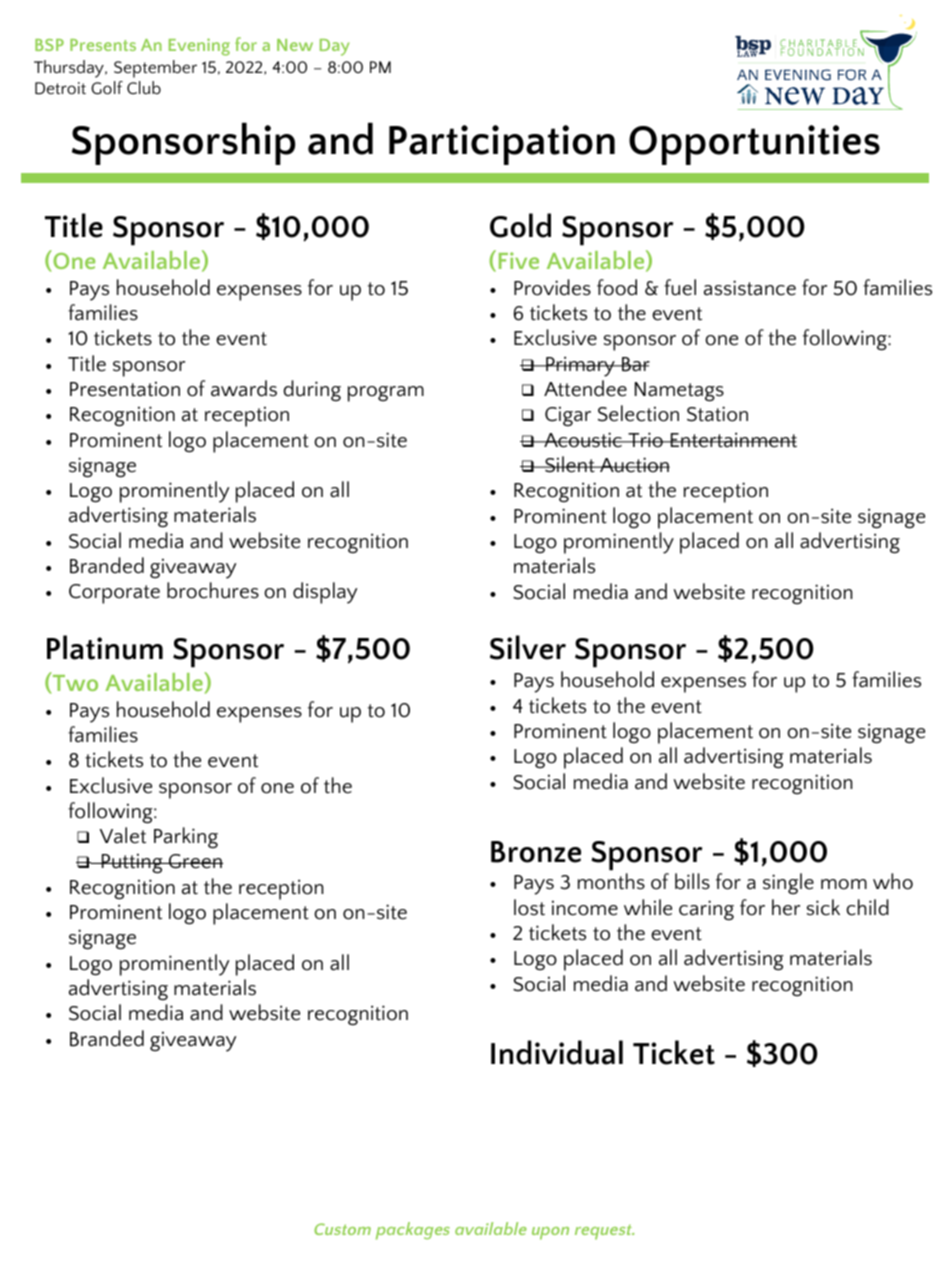  Describe the element at coordinates (342, 1229) in the image. I see `Custom` at that location.
